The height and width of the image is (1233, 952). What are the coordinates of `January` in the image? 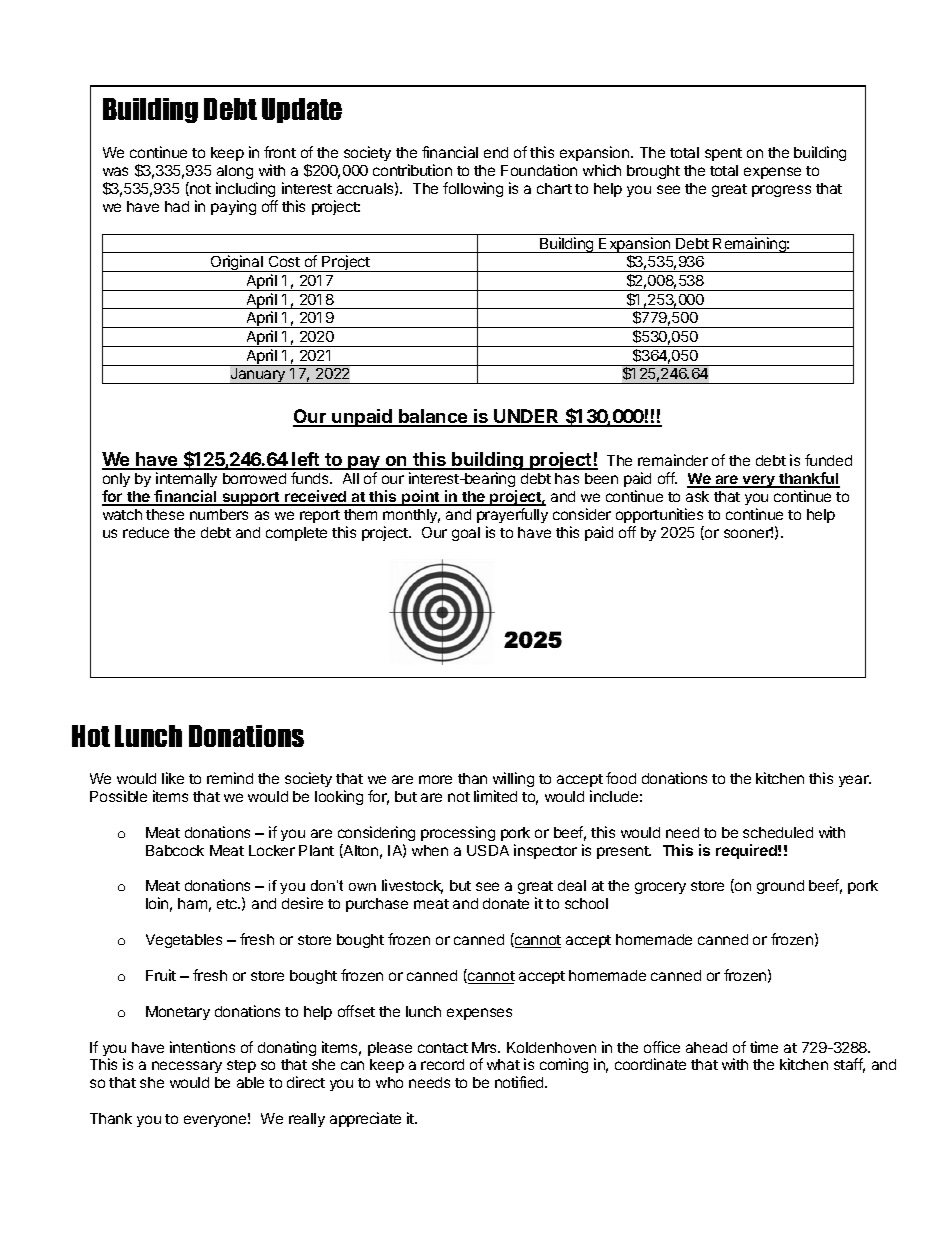 It's located at (258, 376).
